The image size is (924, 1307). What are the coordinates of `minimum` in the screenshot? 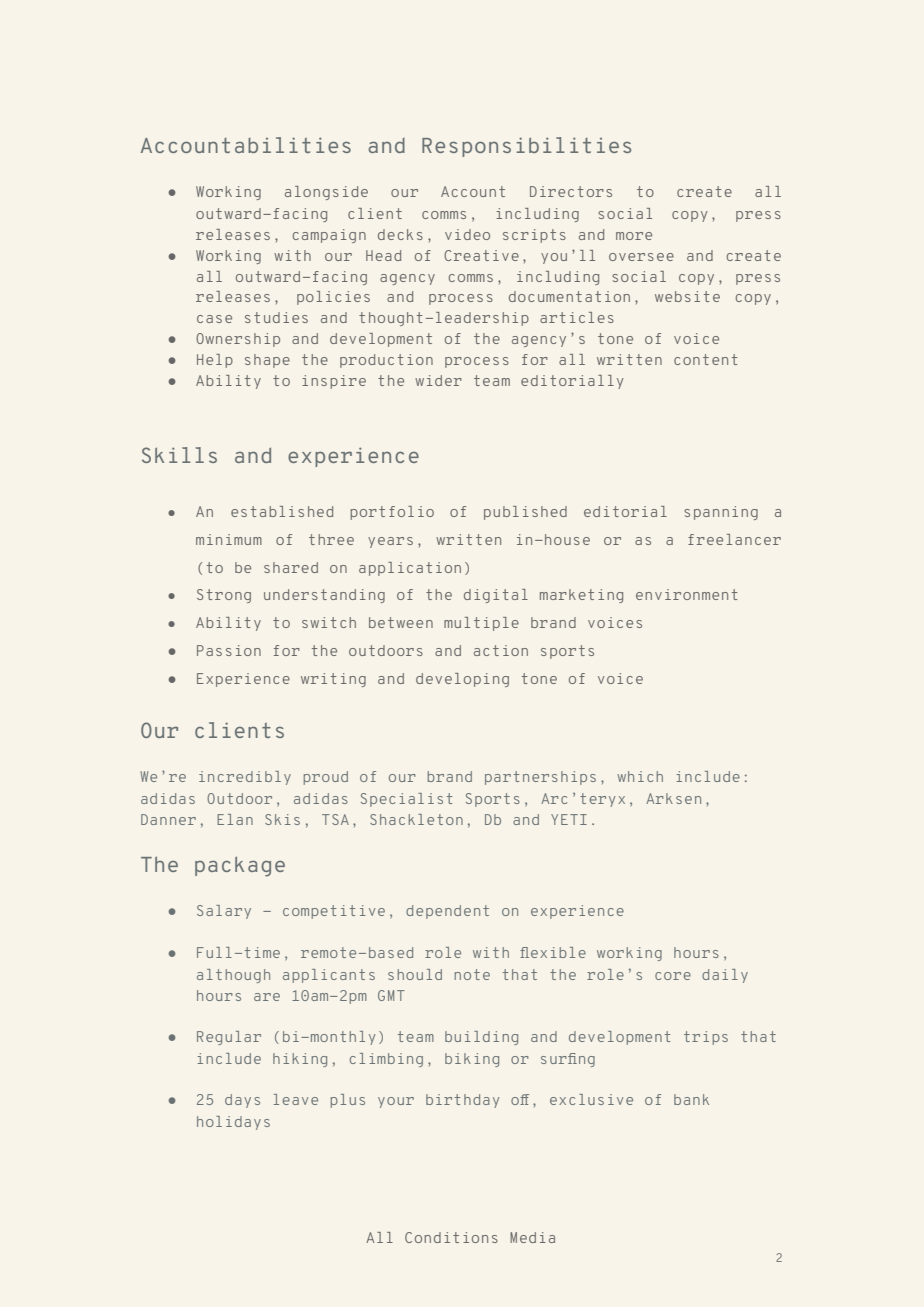 It's located at (229, 539).
